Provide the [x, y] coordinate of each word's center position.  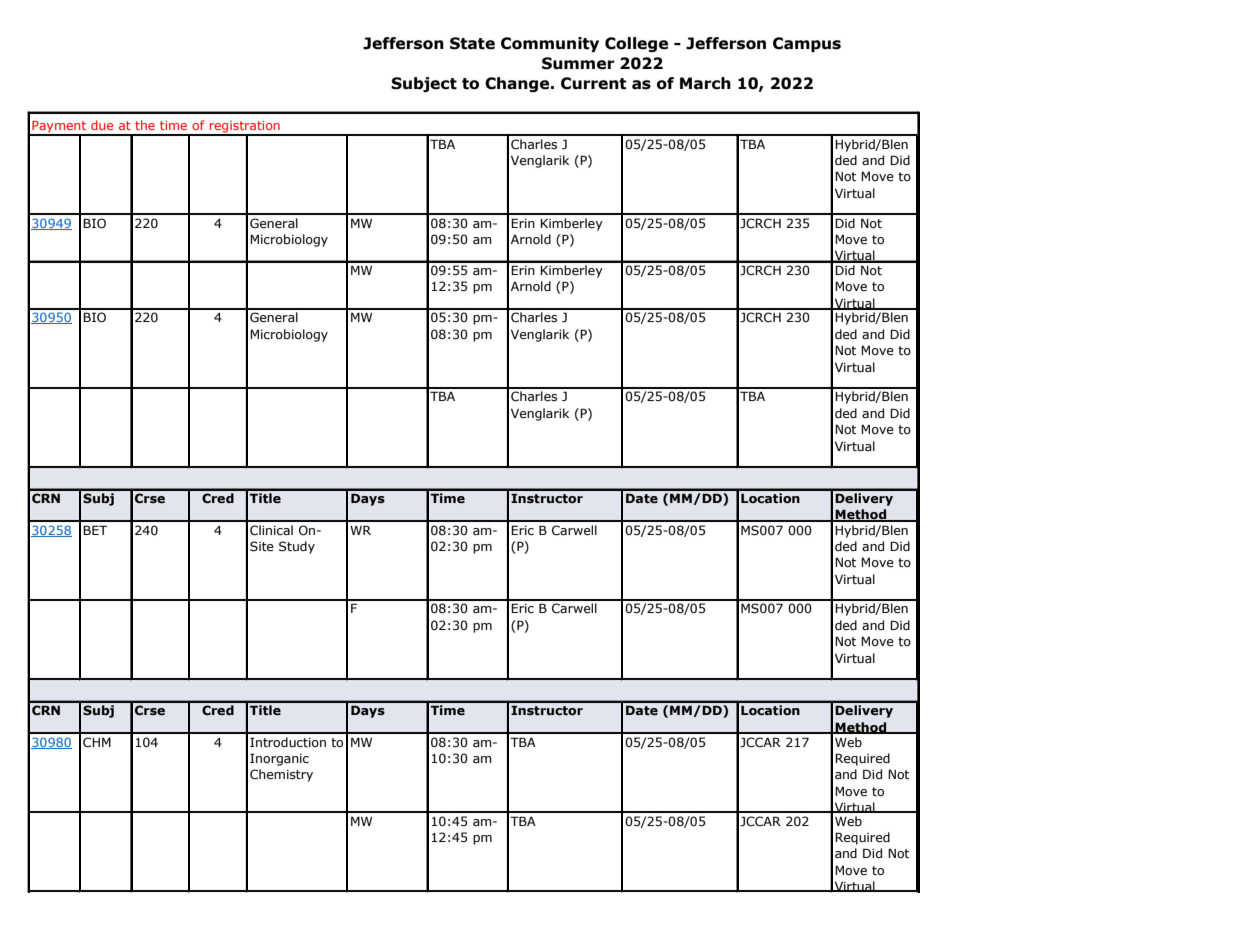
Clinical [271, 530]
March [705, 83]
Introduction [288, 742]
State [472, 43]
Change [518, 84]
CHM [97, 742]
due [102, 125]
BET [95, 530]
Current [593, 83]
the [145, 125]
